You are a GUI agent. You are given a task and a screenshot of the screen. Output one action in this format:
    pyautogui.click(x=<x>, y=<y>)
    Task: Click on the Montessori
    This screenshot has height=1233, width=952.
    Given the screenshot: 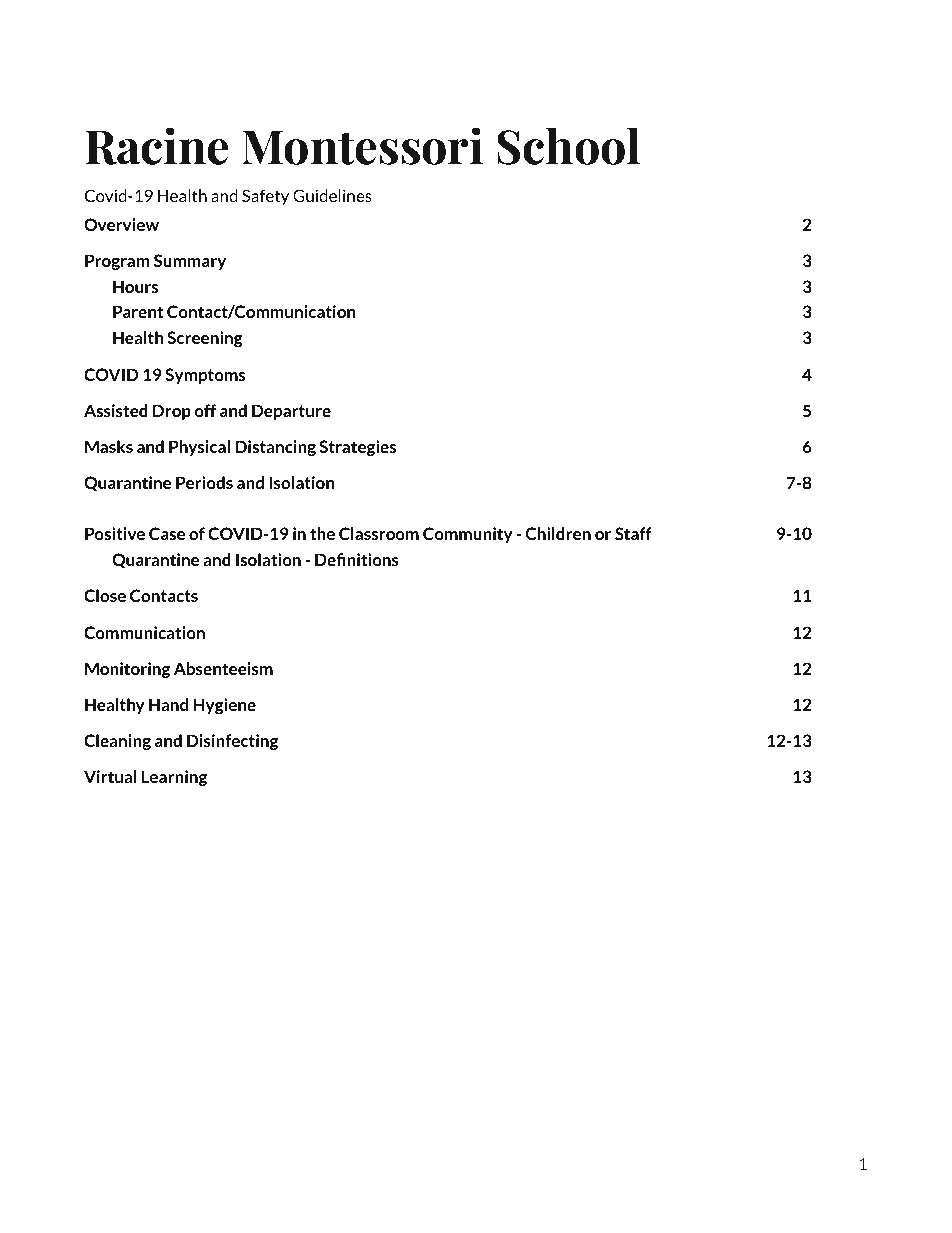 What is the action you would take?
    pyautogui.click(x=362, y=146)
